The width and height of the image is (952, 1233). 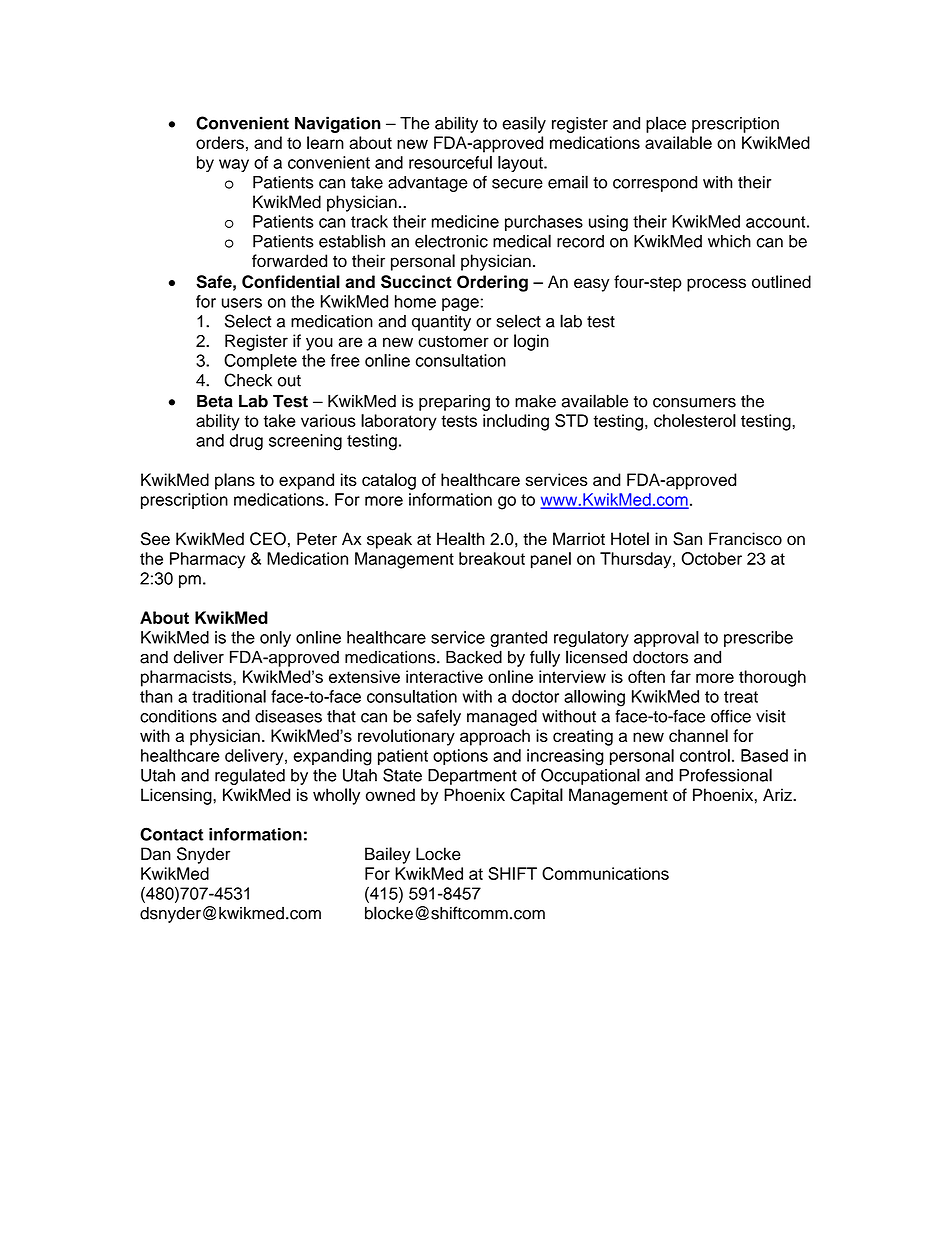 I want to click on orders, so click(x=220, y=142).
